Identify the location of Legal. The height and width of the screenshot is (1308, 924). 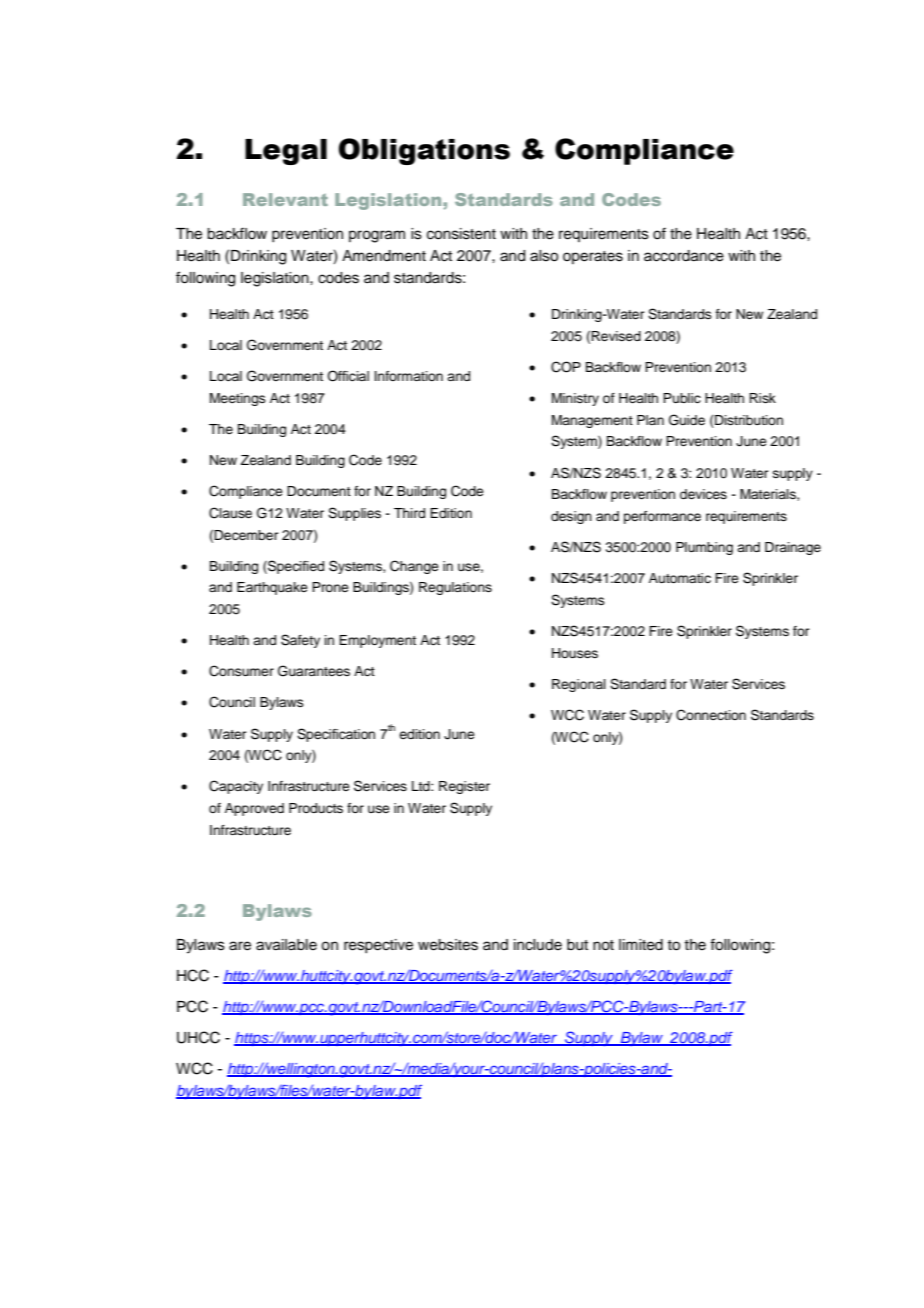
(286, 152).
